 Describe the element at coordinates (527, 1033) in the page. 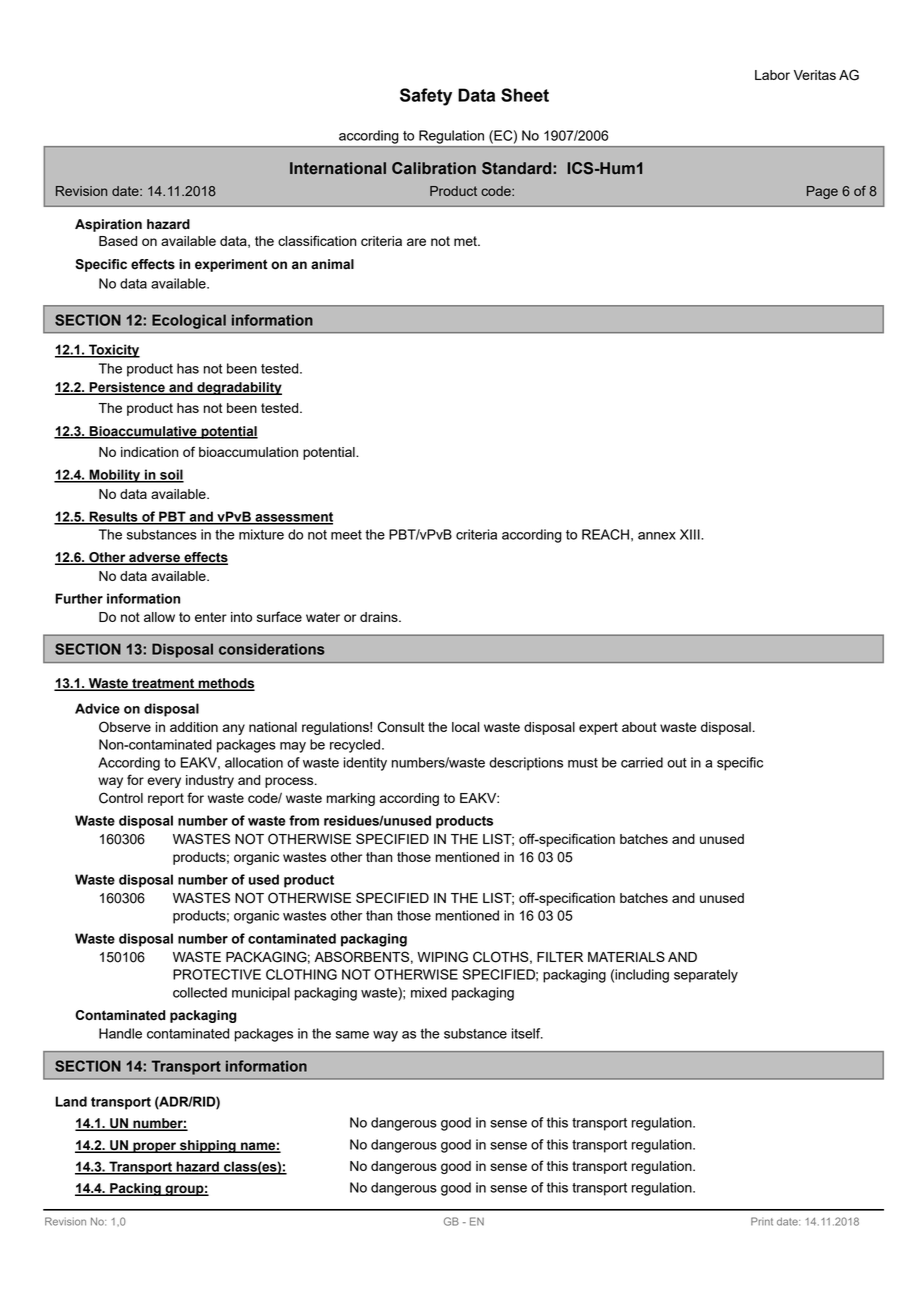

I see `itself` at that location.
